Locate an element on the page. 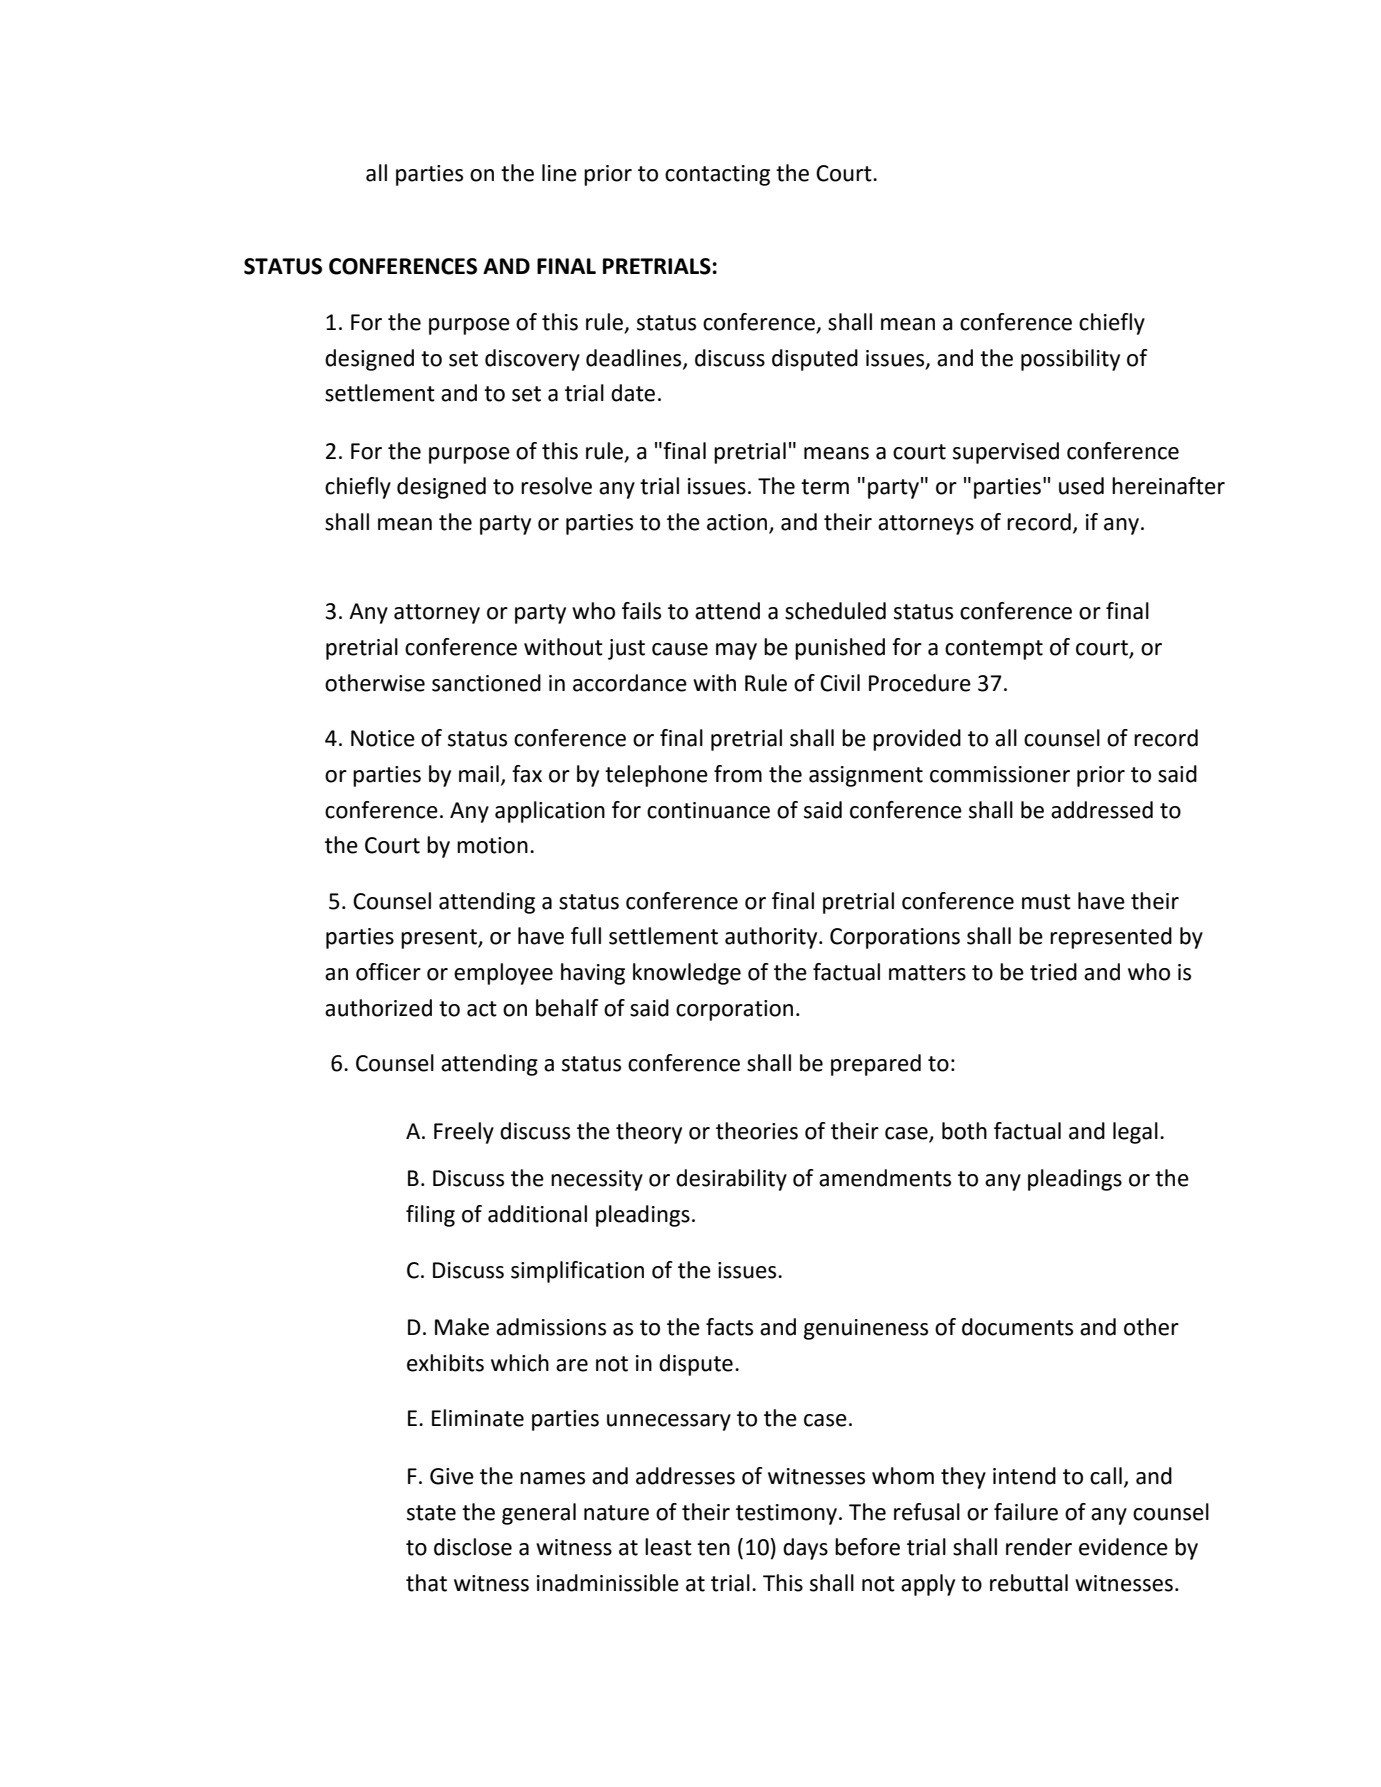  Freely is located at coordinates (464, 1133).
